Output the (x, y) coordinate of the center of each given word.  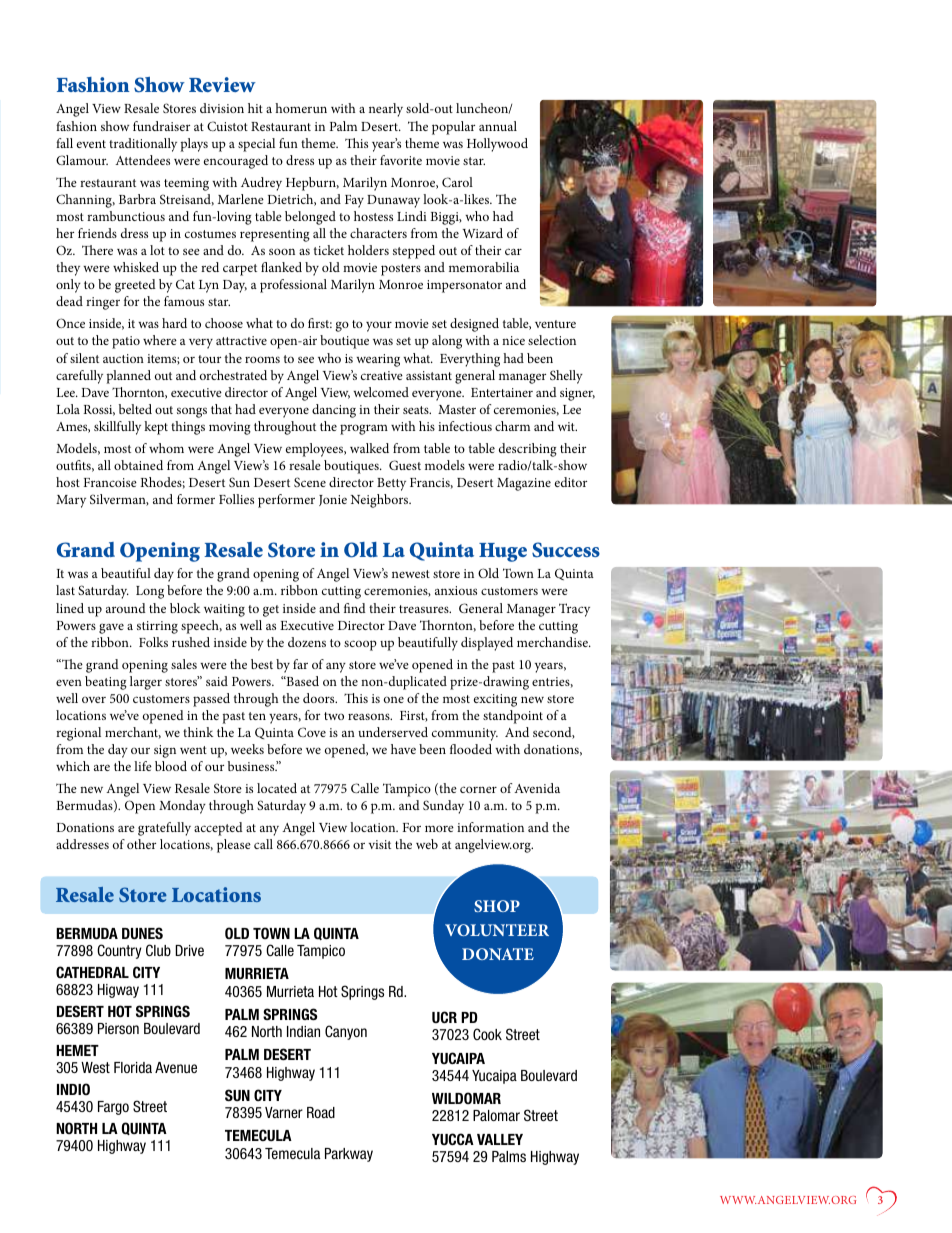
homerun (301, 108)
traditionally (143, 145)
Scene (310, 482)
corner (478, 789)
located (277, 788)
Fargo (113, 1108)
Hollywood (497, 145)
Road (321, 1112)
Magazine (524, 484)
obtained (138, 465)
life (143, 766)
